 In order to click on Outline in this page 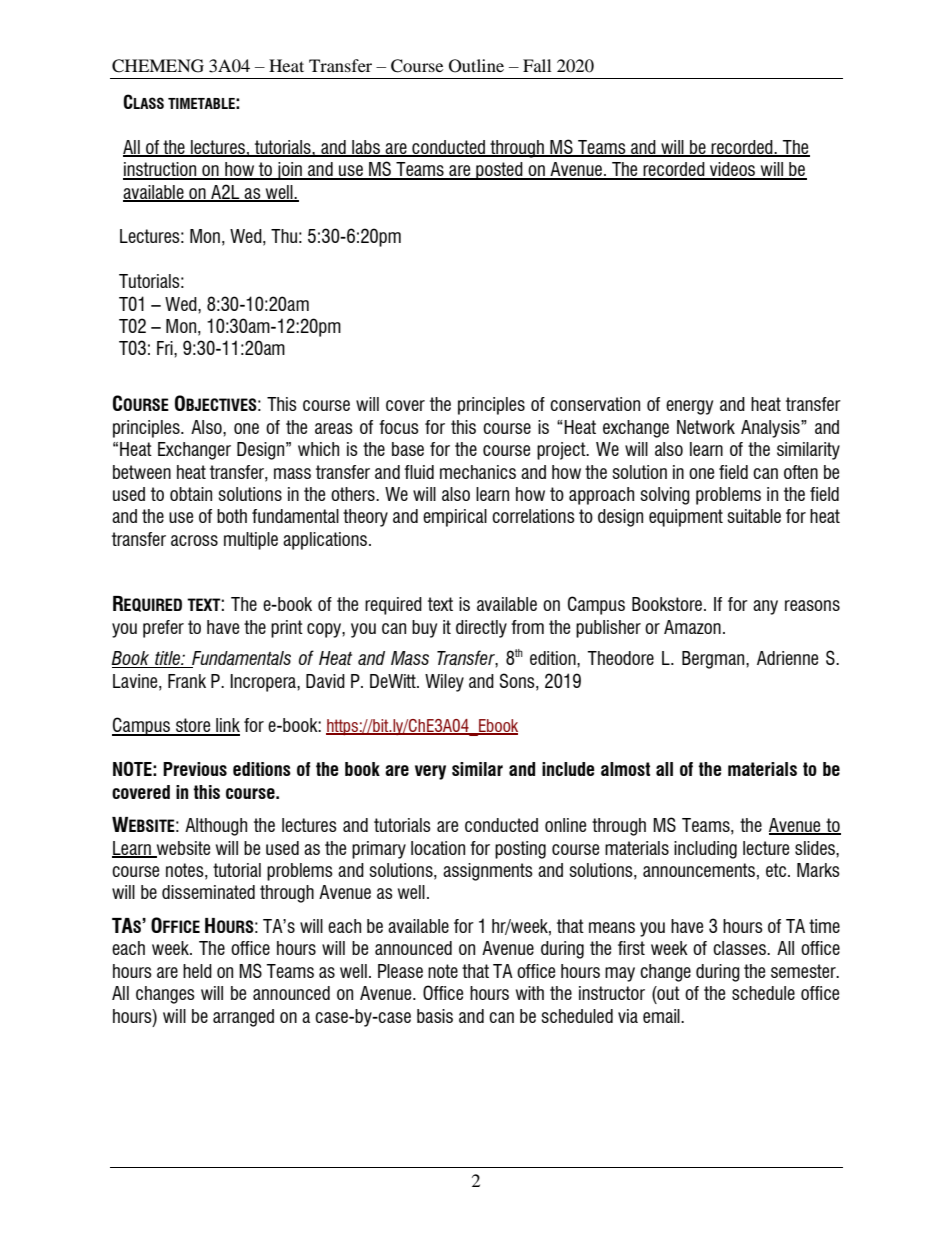, I will do `click(476, 66)`.
